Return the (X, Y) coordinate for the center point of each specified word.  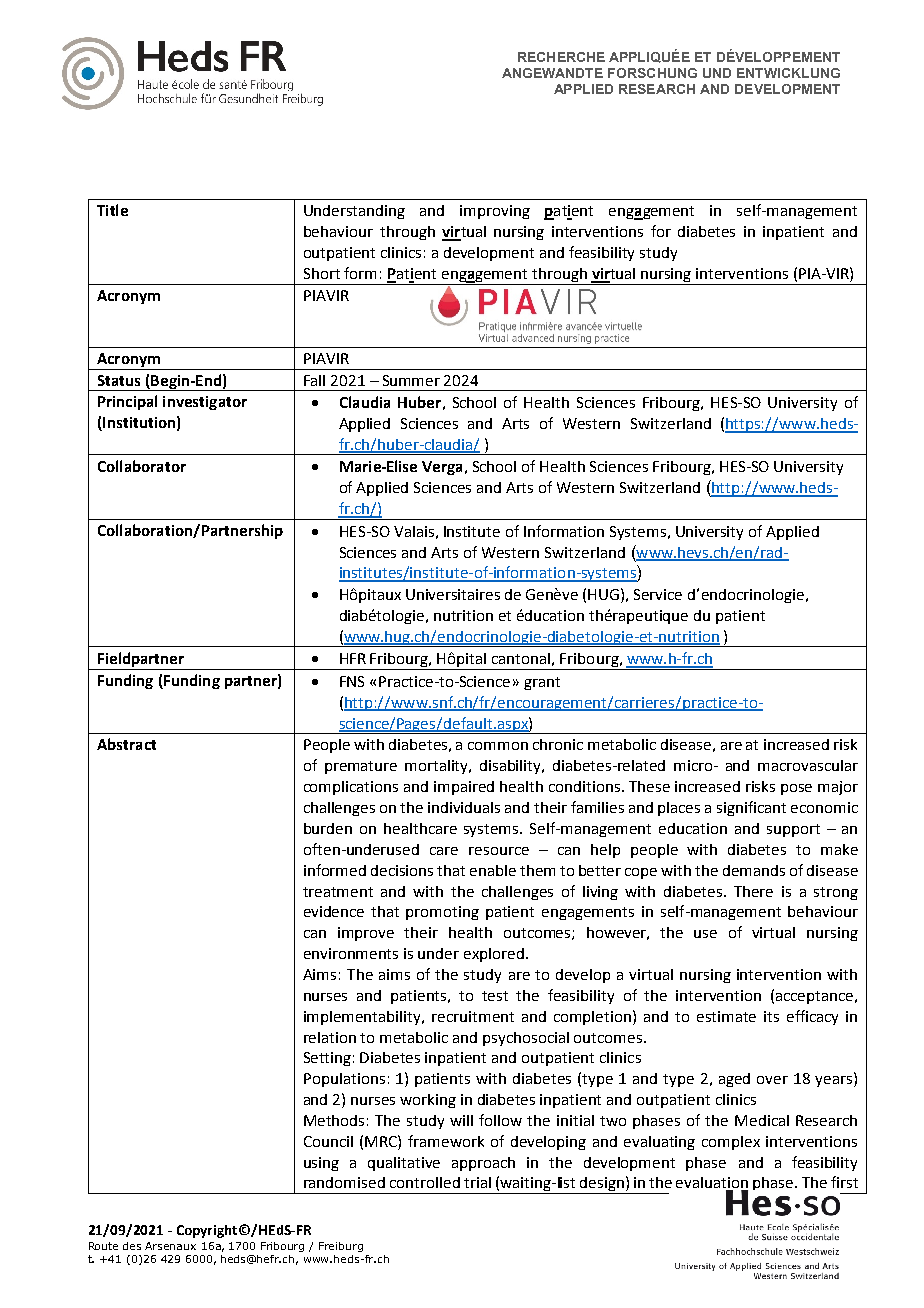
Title (112, 210)
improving (495, 212)
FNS (352, 681)
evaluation (712, 1184)
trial (477, 1182)
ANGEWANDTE (552, 73)
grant (542, 683)
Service (658, 594)
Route (103, 1246)
